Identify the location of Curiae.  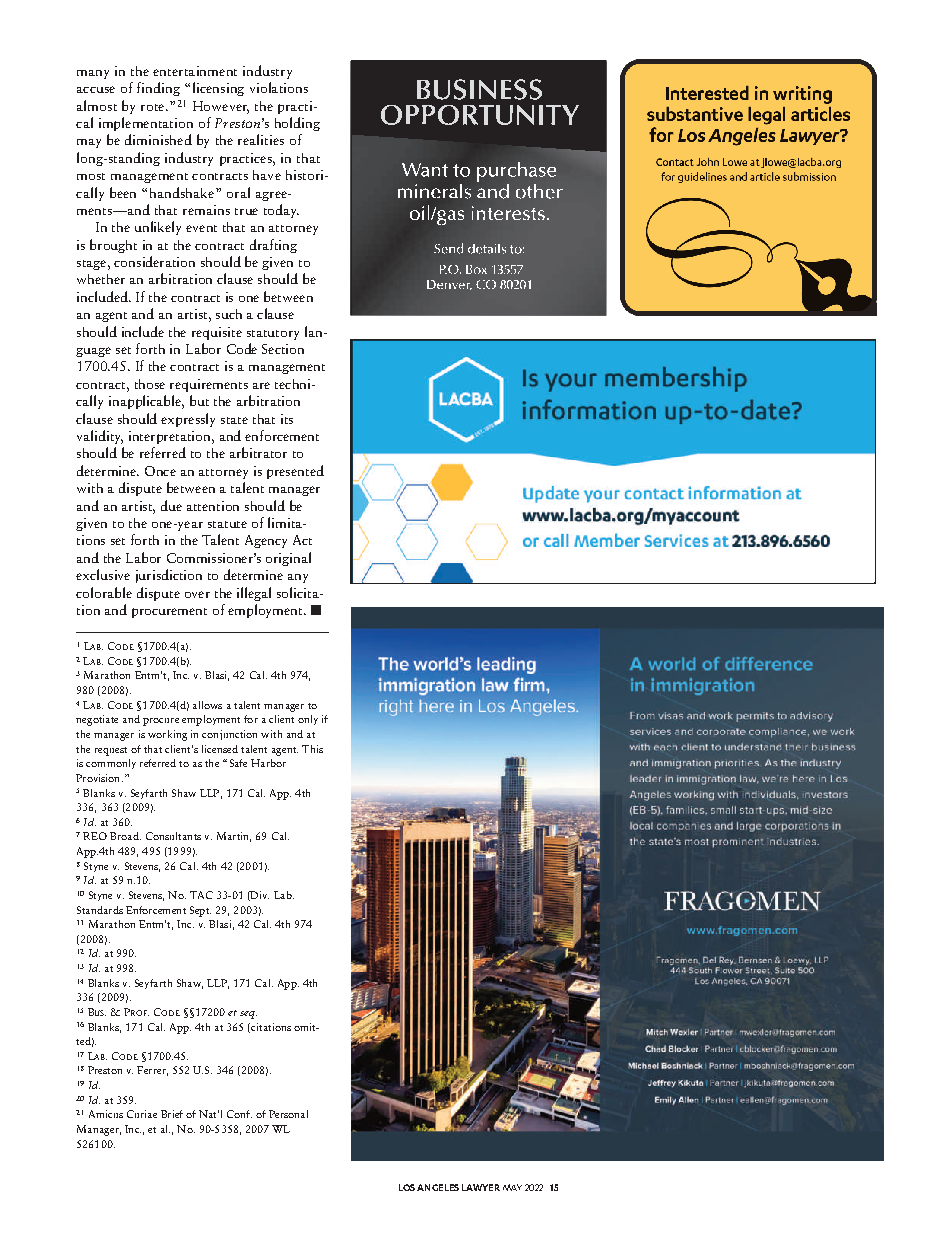
(142, 1114).
